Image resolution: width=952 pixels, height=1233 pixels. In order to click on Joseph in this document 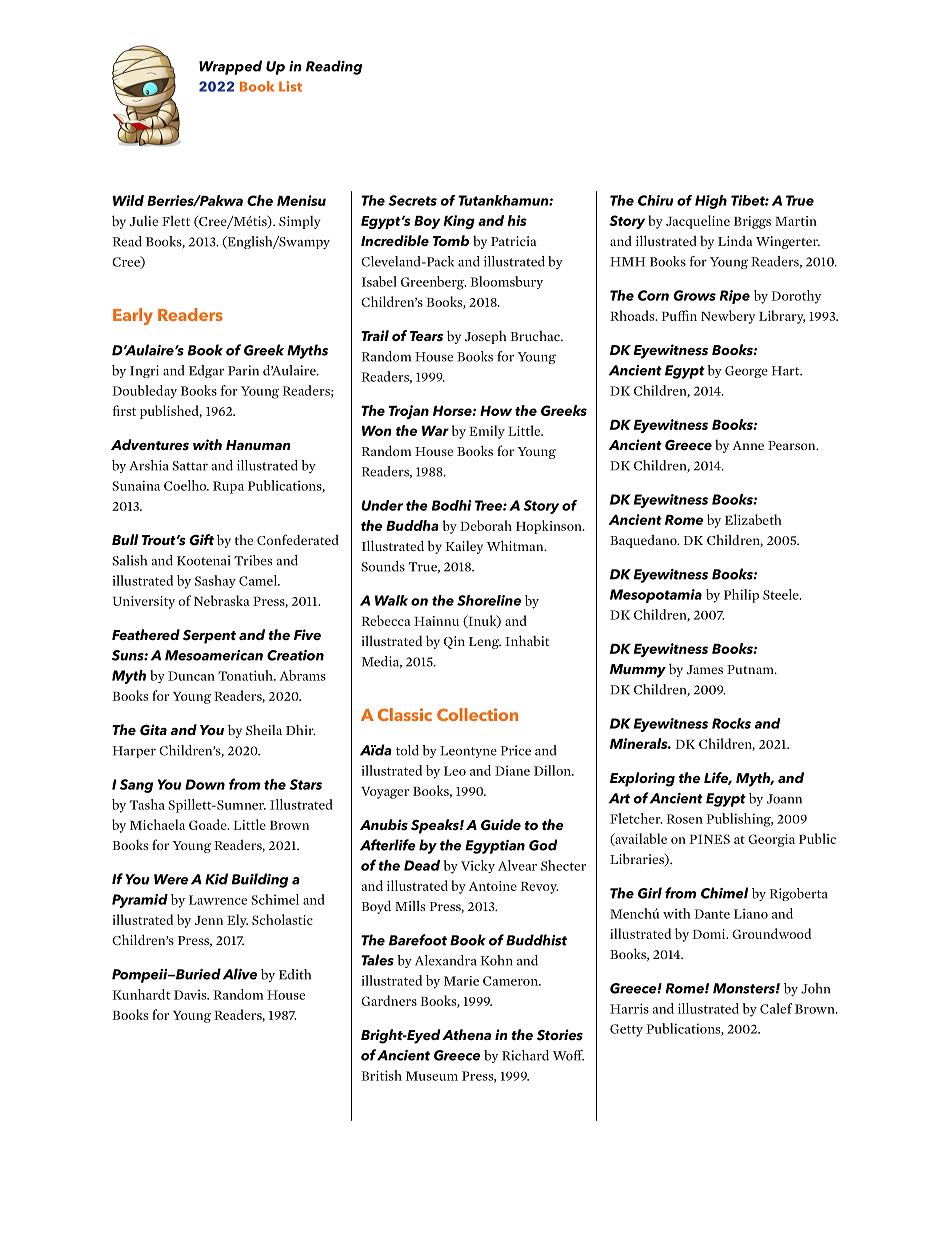, I will do `click(486, 337)`.
